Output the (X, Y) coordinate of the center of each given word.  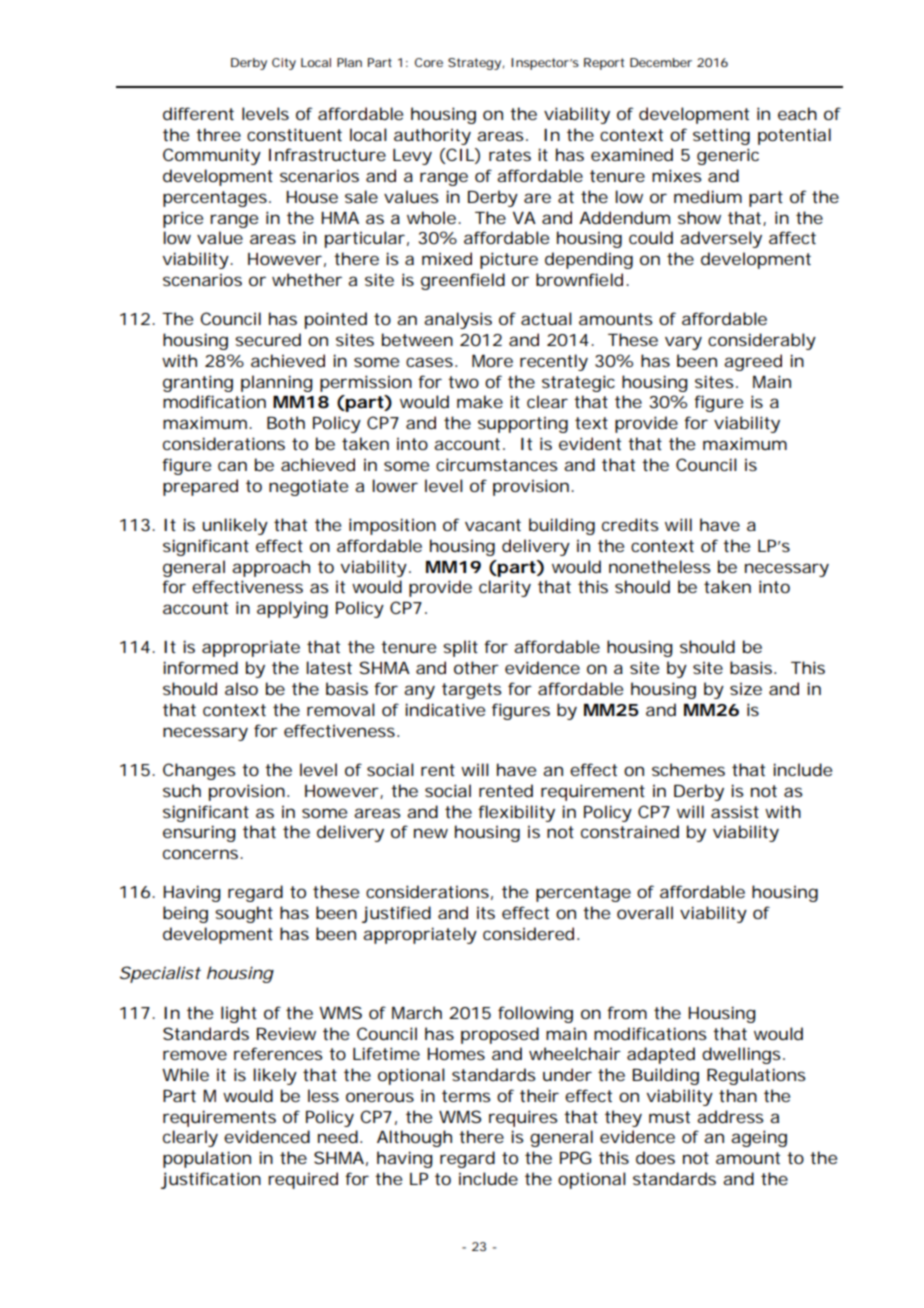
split (460, 648)
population (207, 1159)
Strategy (474, 64)
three (218, 134)
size (746, 688)
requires (523, 1118)
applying (292, 609)
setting (721, 136)
